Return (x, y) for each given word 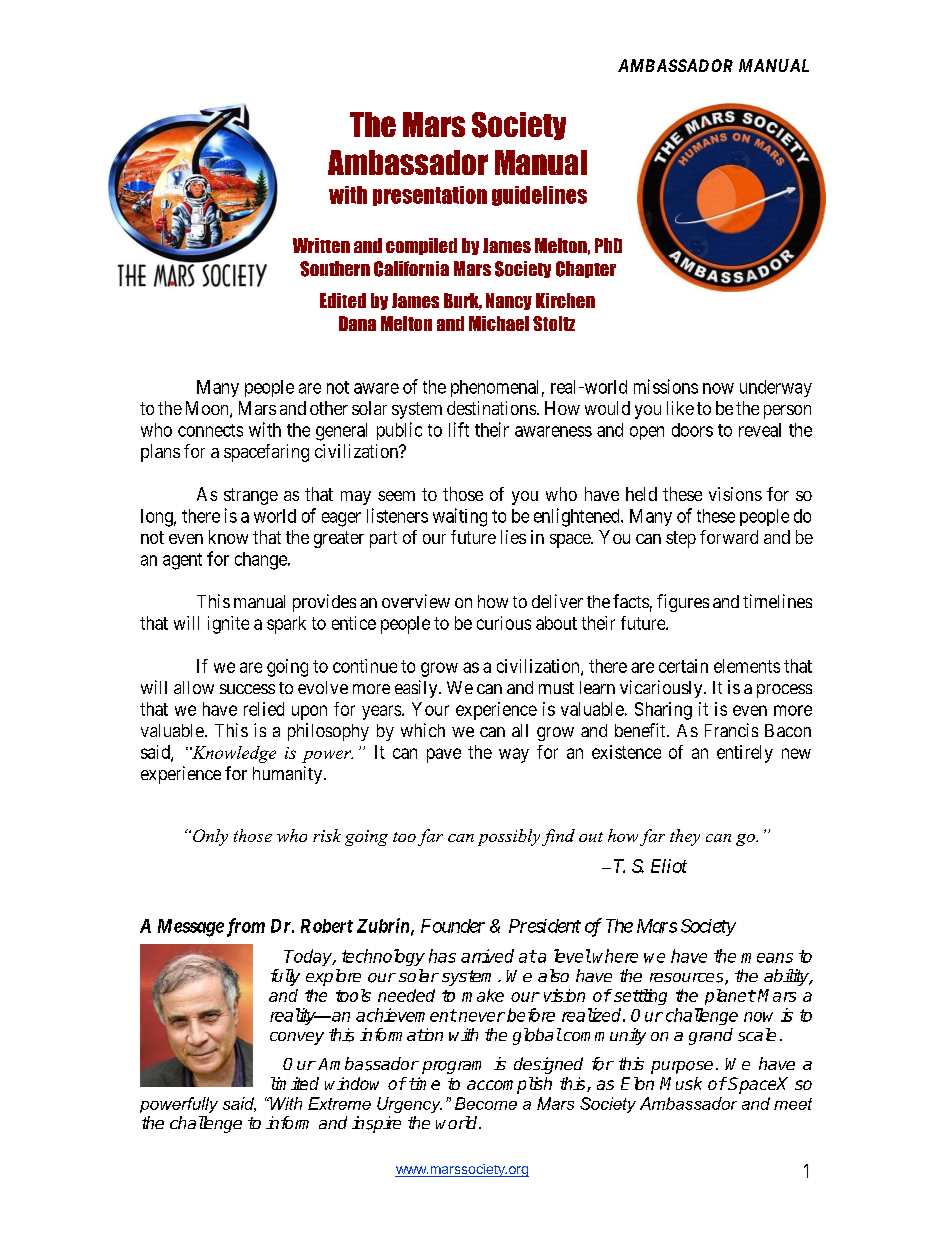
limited (295, 1083)
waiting (460, 517)
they (685, 837)
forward (729, 537)
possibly (509, 837)
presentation (430, 196)
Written (321, 245)
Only (210, 837)
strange (251, 496)
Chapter (586, 269)
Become (486, 1103)
